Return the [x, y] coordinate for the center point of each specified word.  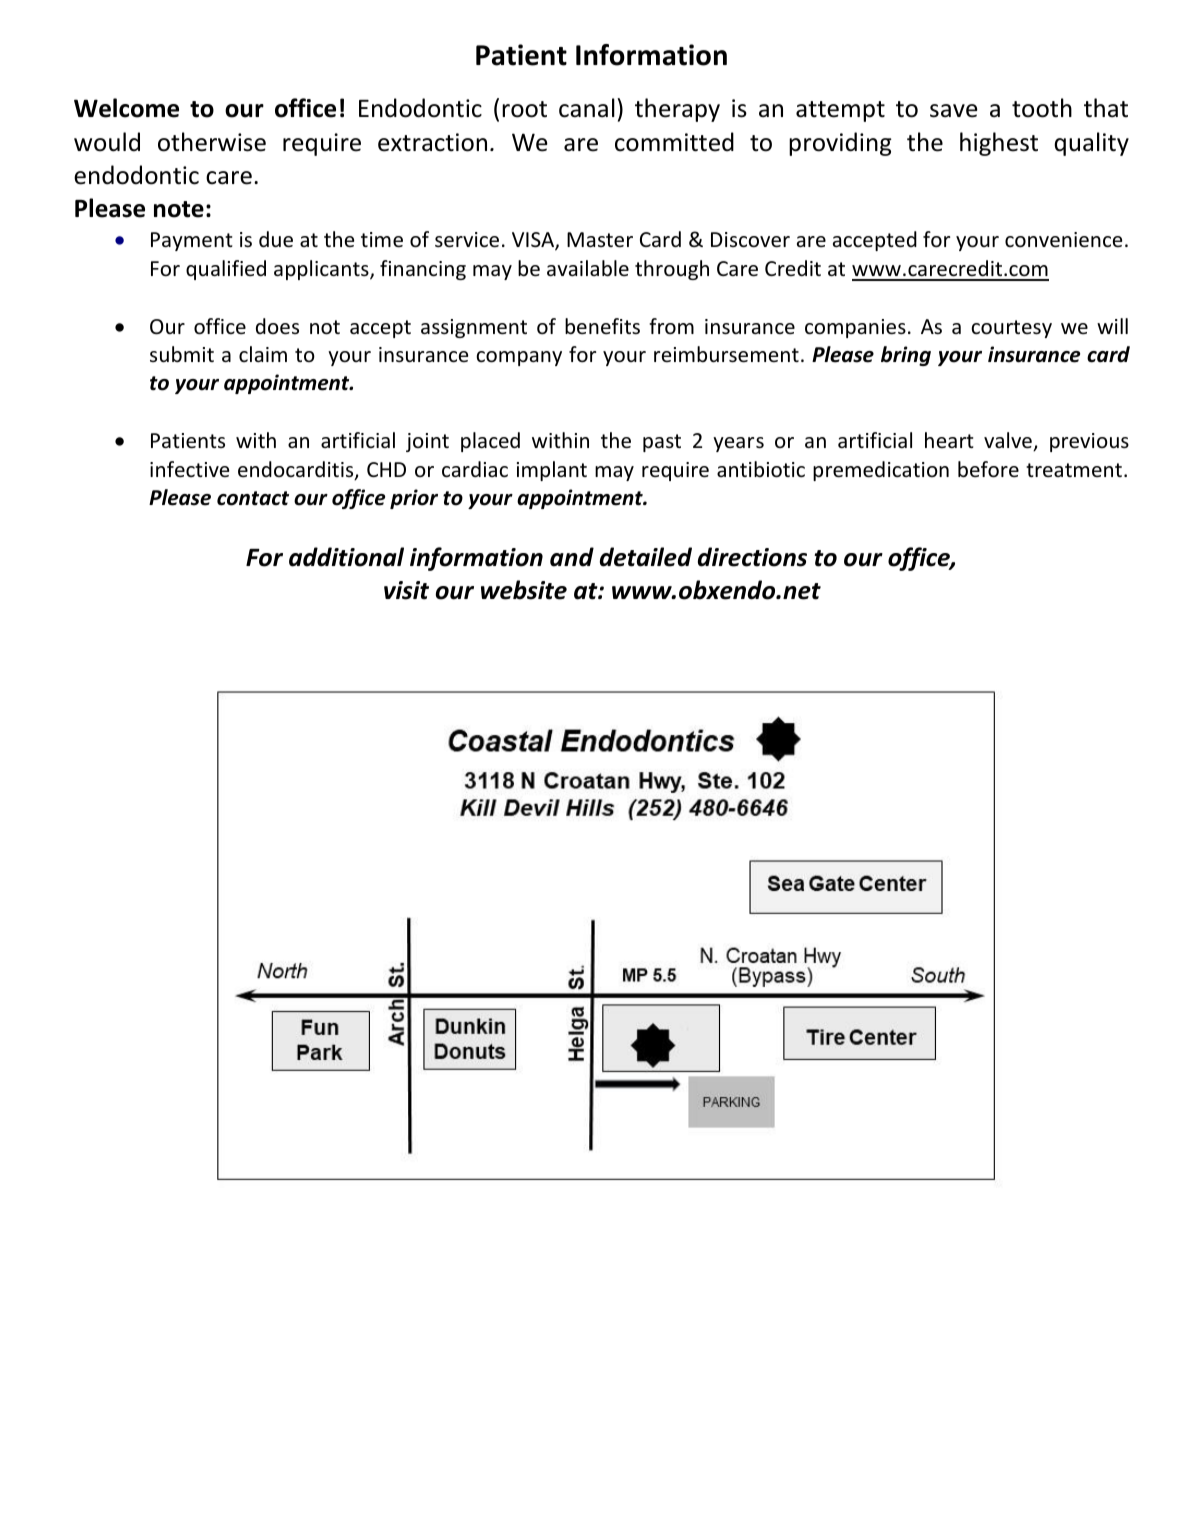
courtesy [1011, 329]
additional [346, 557]
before [988, 469]
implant [552, 471]
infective [189, 469]
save [954, 111]
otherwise [212, 142]
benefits [602, 326]
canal [587, 108]
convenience [1063, 240]
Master [600, 240]
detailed [646, 557]
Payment [191, 241]
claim [263, 354]
